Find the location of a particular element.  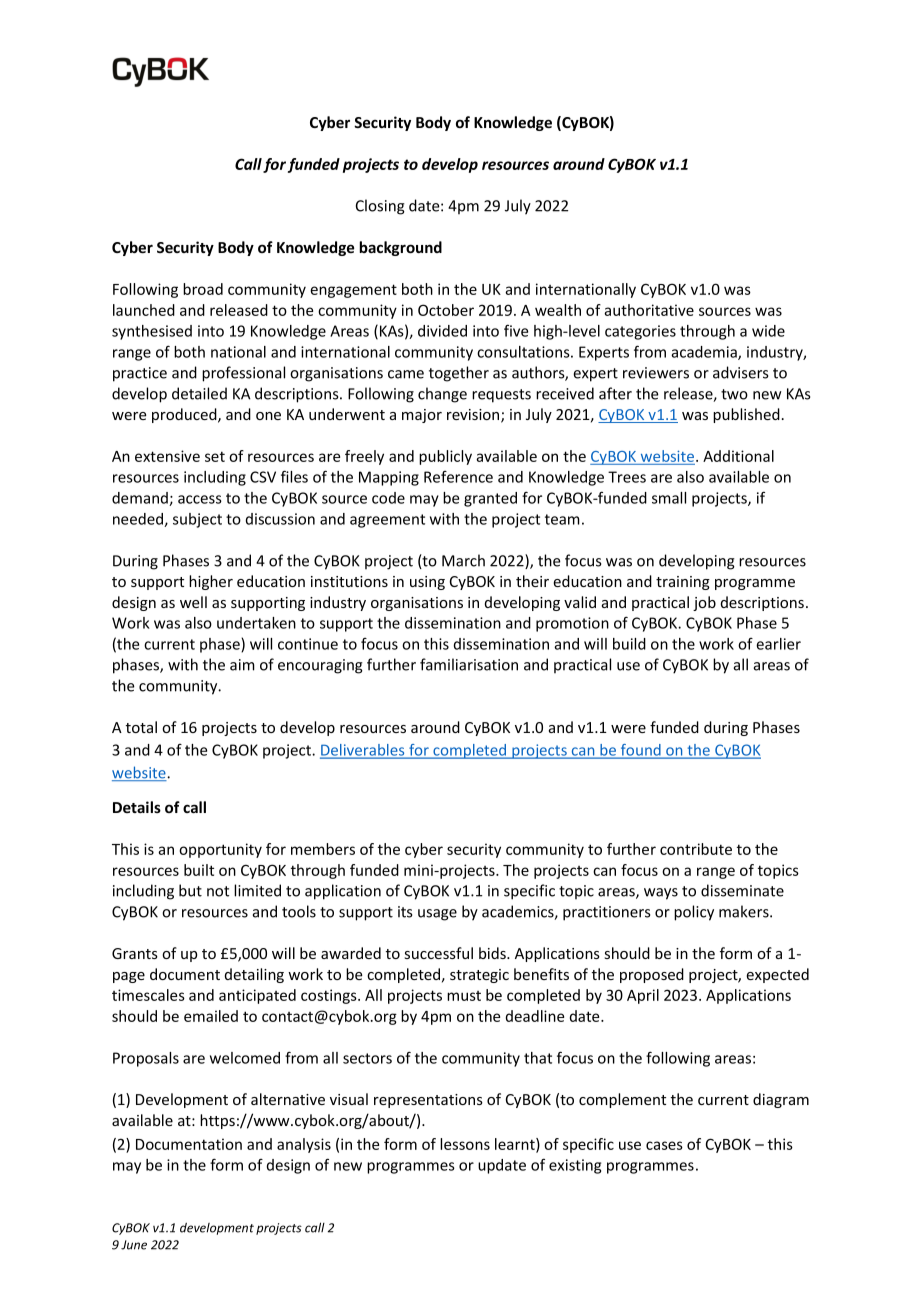

cases is located at coordinates (664, 1145).
